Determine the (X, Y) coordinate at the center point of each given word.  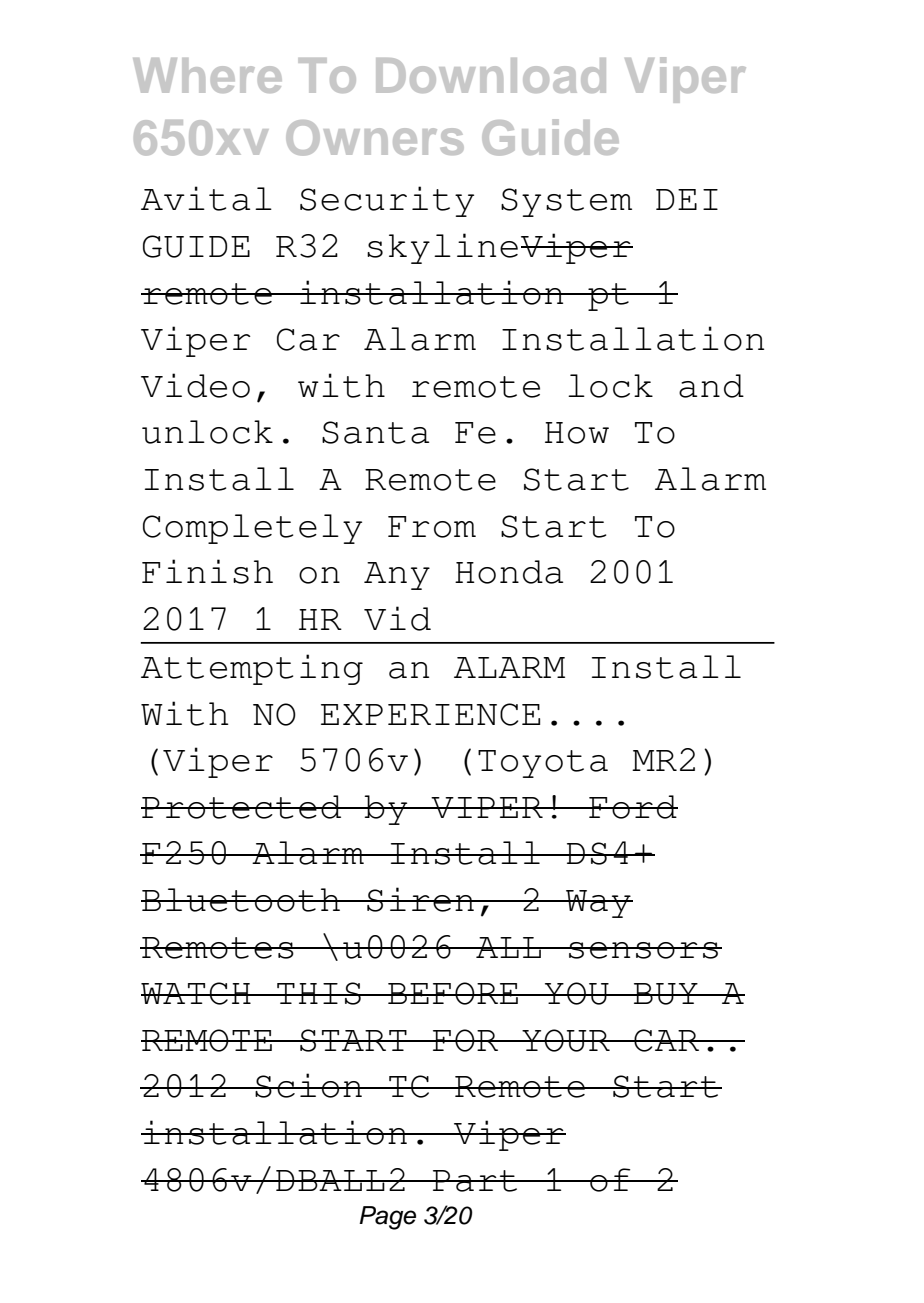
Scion (309, 1085)
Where (207, 75)
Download (491, 75)
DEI (687, 199)
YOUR (566, 1040)
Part (475, 1181)
